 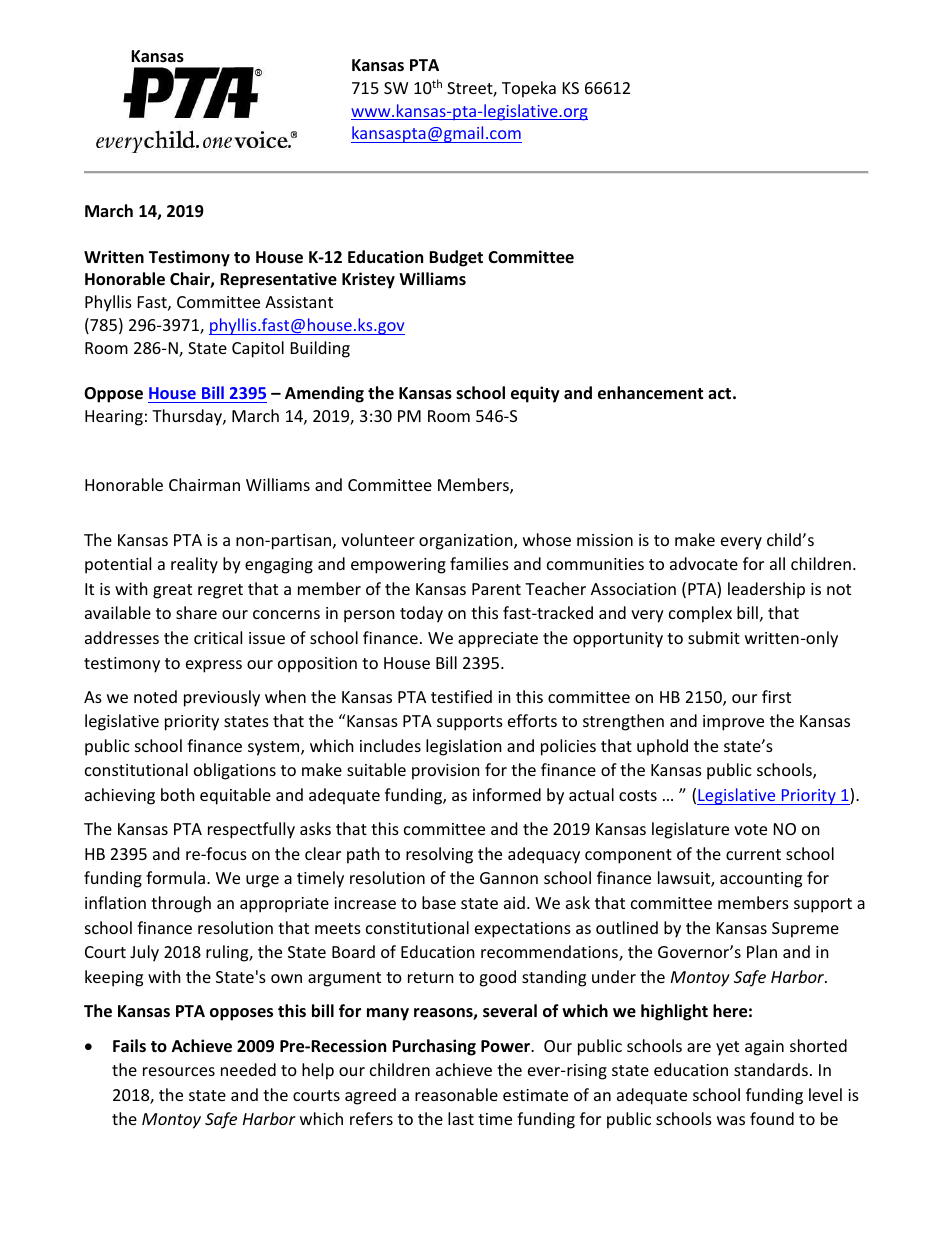 I want to click on standards, so click(x=771, y=1069).
